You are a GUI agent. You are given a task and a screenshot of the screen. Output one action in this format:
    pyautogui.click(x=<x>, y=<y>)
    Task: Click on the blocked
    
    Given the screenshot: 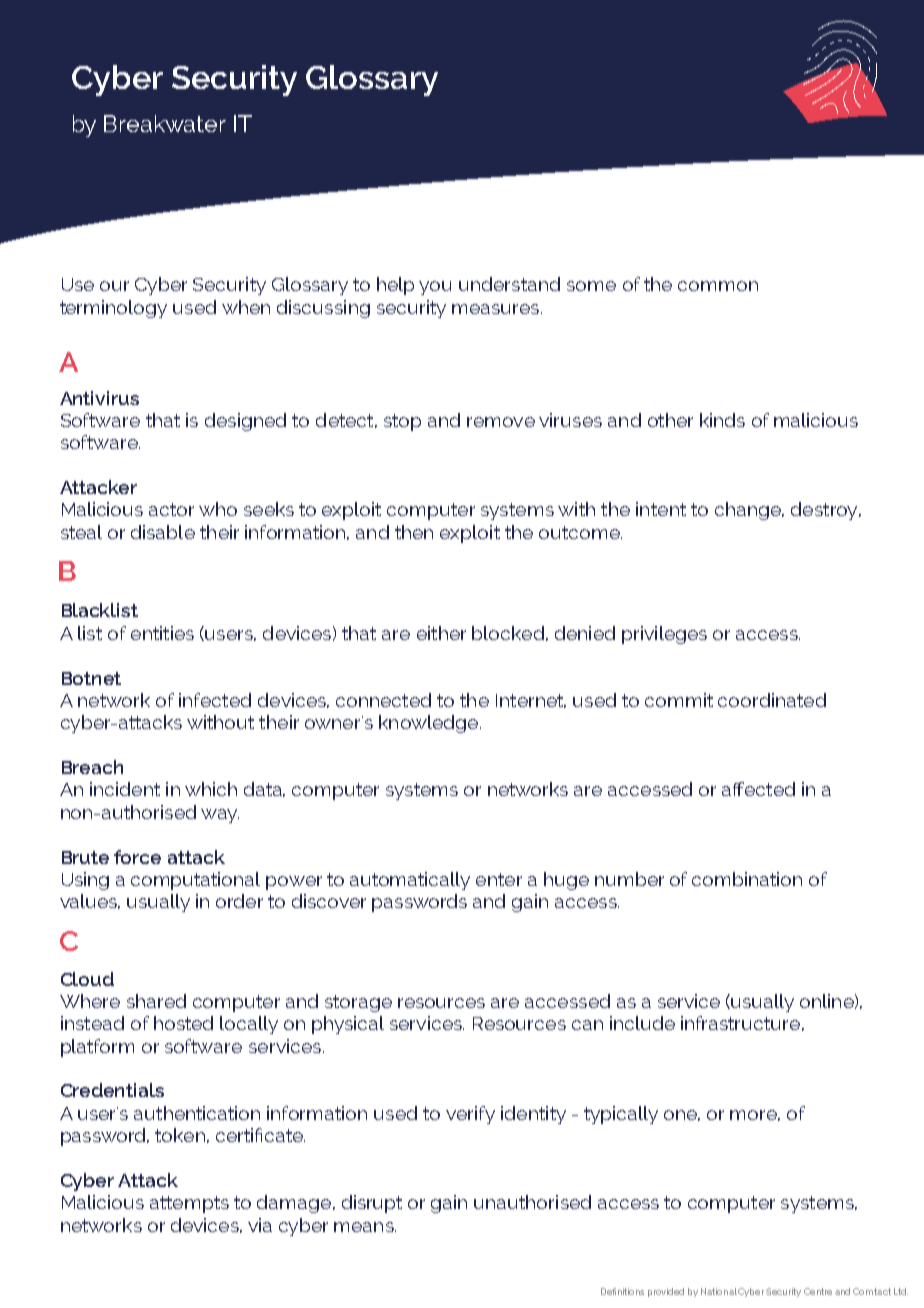 What is the action you would take?
    pyautogui.click(x=508, y=633)
